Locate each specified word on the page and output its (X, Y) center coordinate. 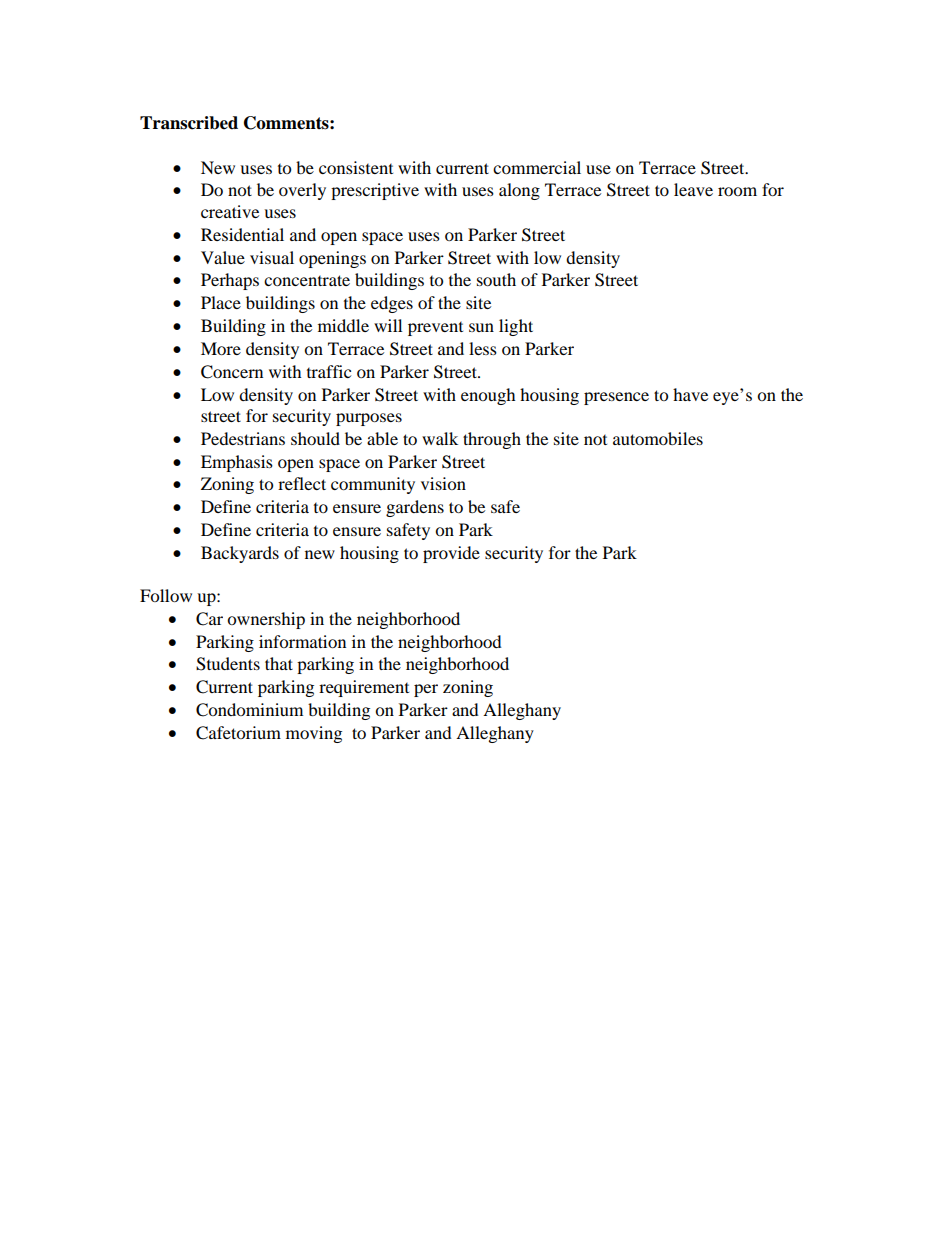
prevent (435, 329)
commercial (537, 167)
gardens (415, 508)
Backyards (240, 554)
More (221, 348)
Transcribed (189, 123)
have (690, 394)
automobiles (658, 438)
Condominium (249, 710)
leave (693, 189)
